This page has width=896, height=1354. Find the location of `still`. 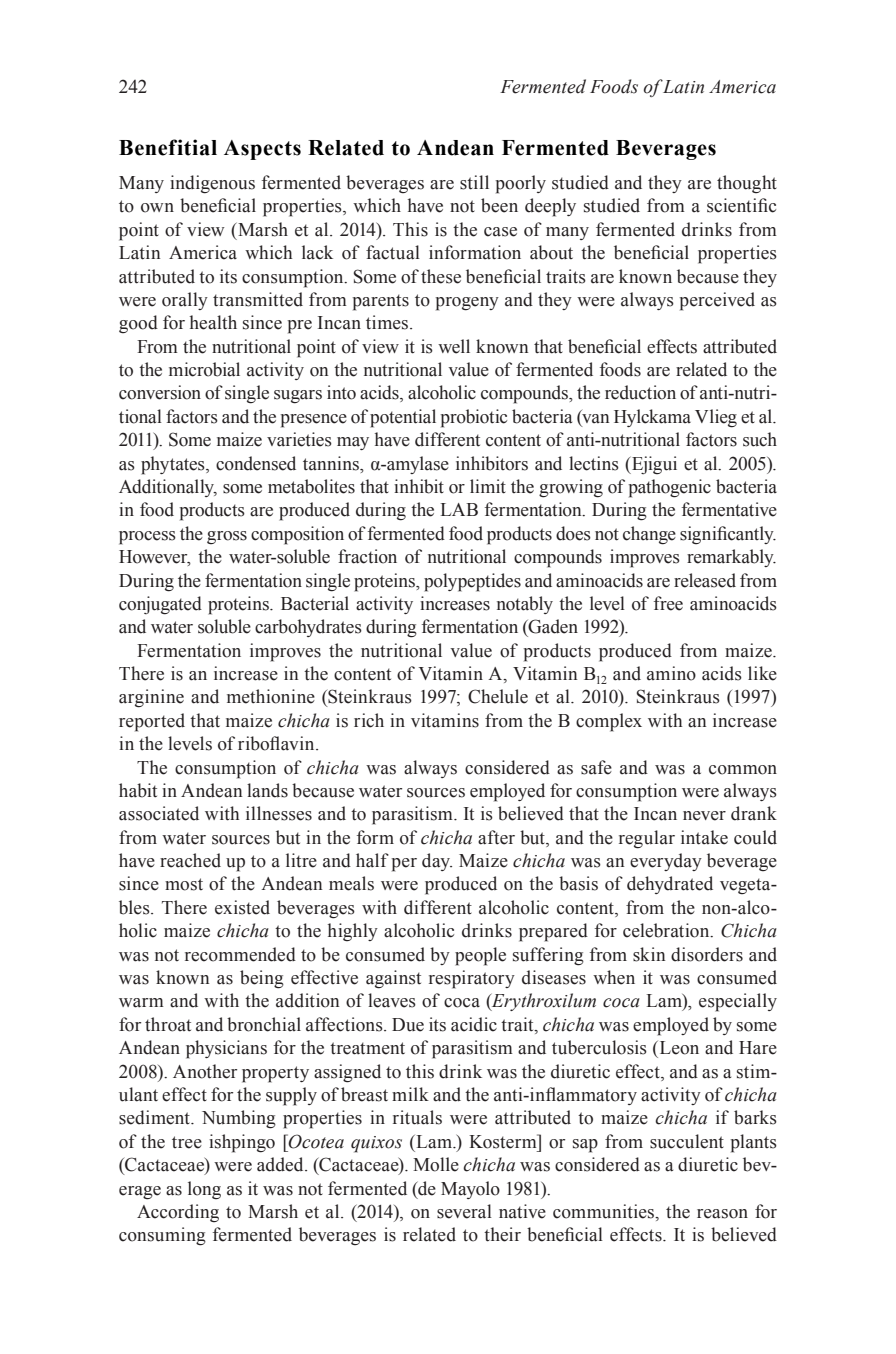

still is located at coordinates (474, 182).
